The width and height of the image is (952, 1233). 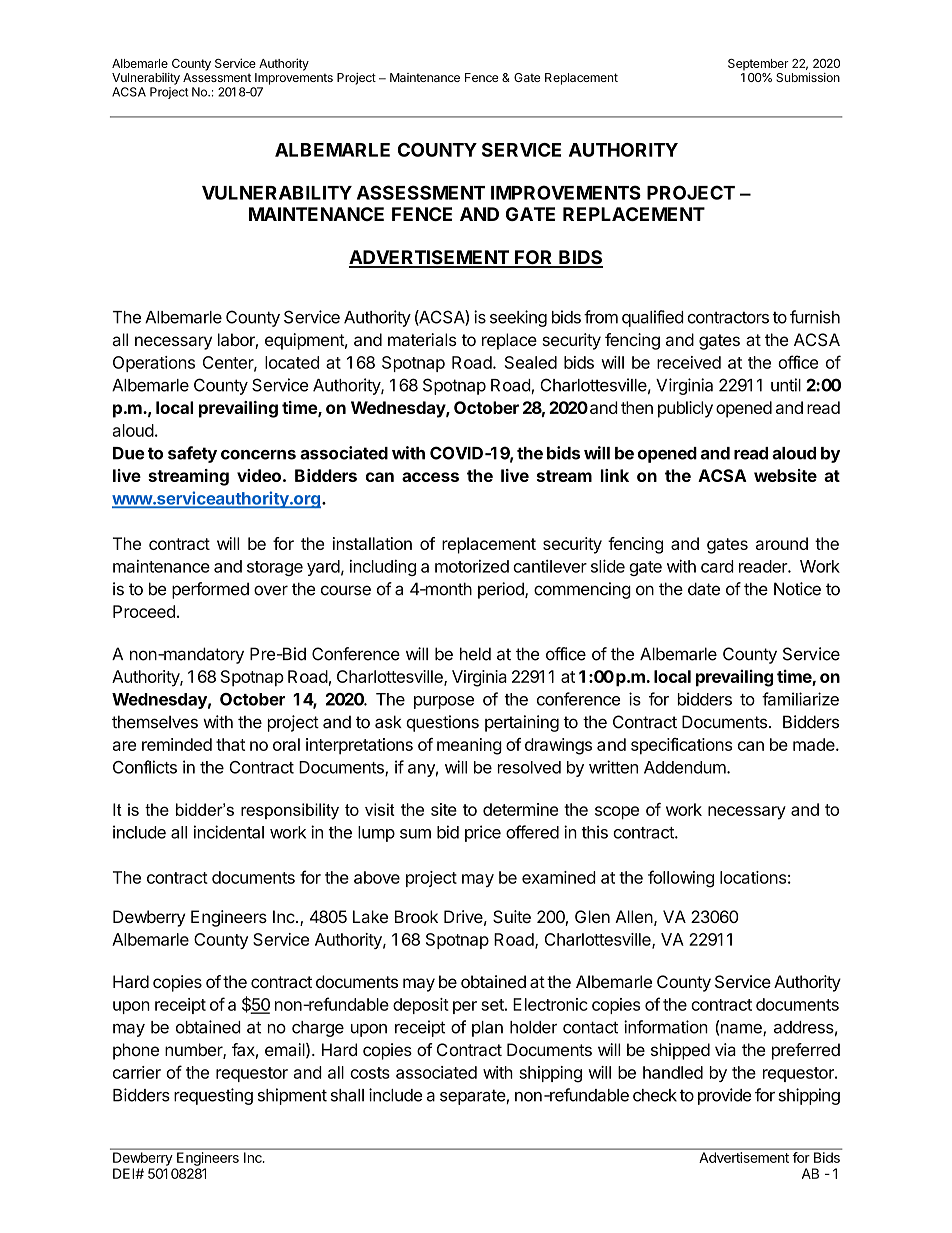 What do you see at coordinates (808, 77) in the image?
I see `Submission` at bounding box center [808, 77].
